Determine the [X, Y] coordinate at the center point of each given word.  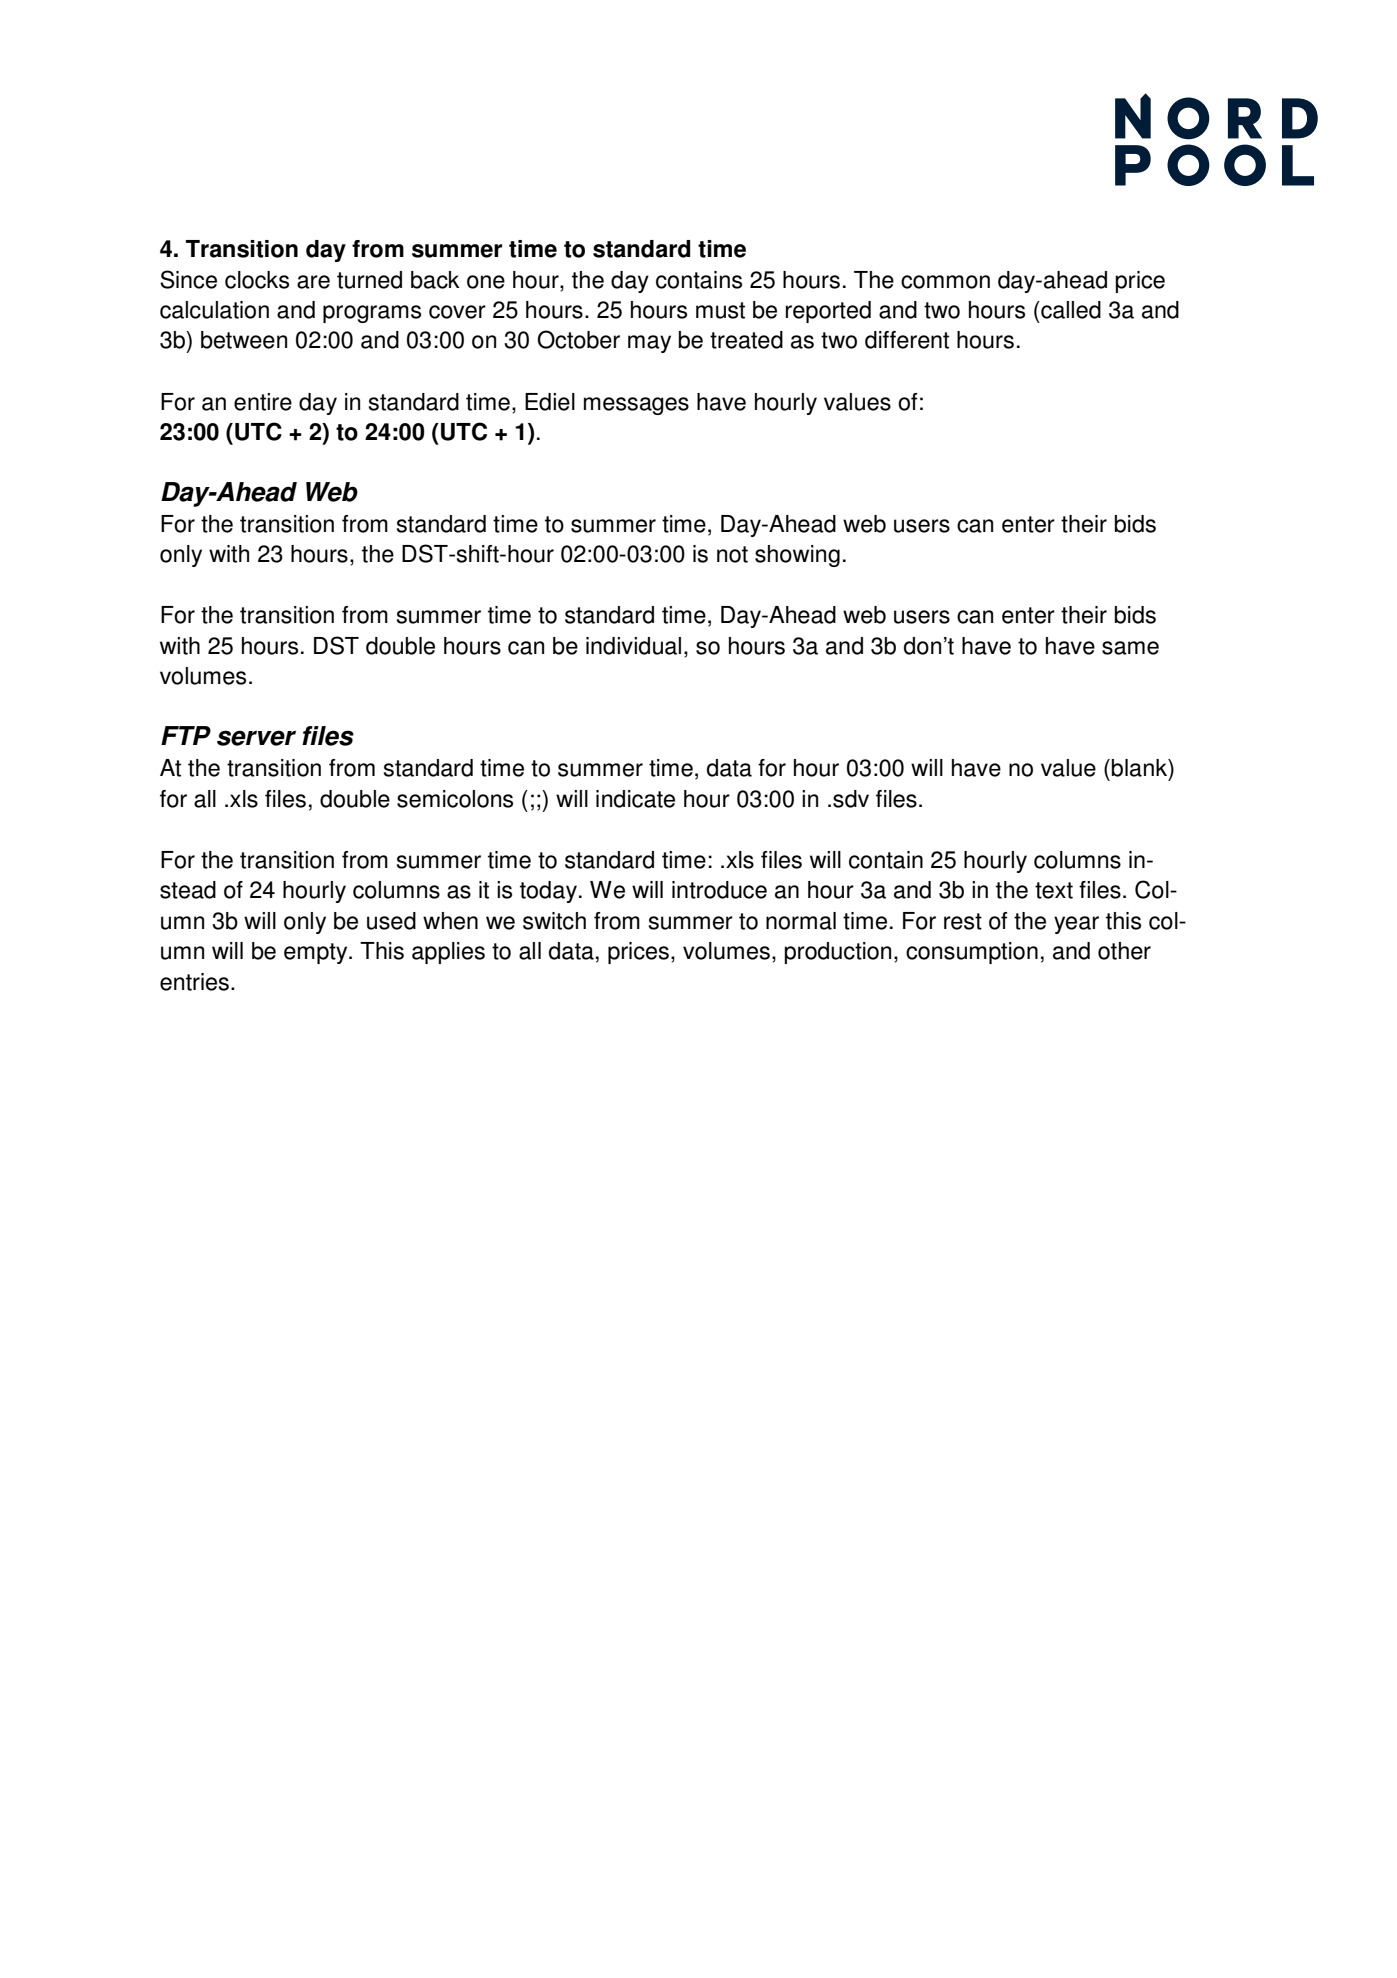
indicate [635, 799]
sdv [851, 799]
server [256, 738]
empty [317, 953]
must [720, 310]
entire [263, 402]
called [1070, 310]
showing [797, 556]
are [313, 282]
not [732, 554]
